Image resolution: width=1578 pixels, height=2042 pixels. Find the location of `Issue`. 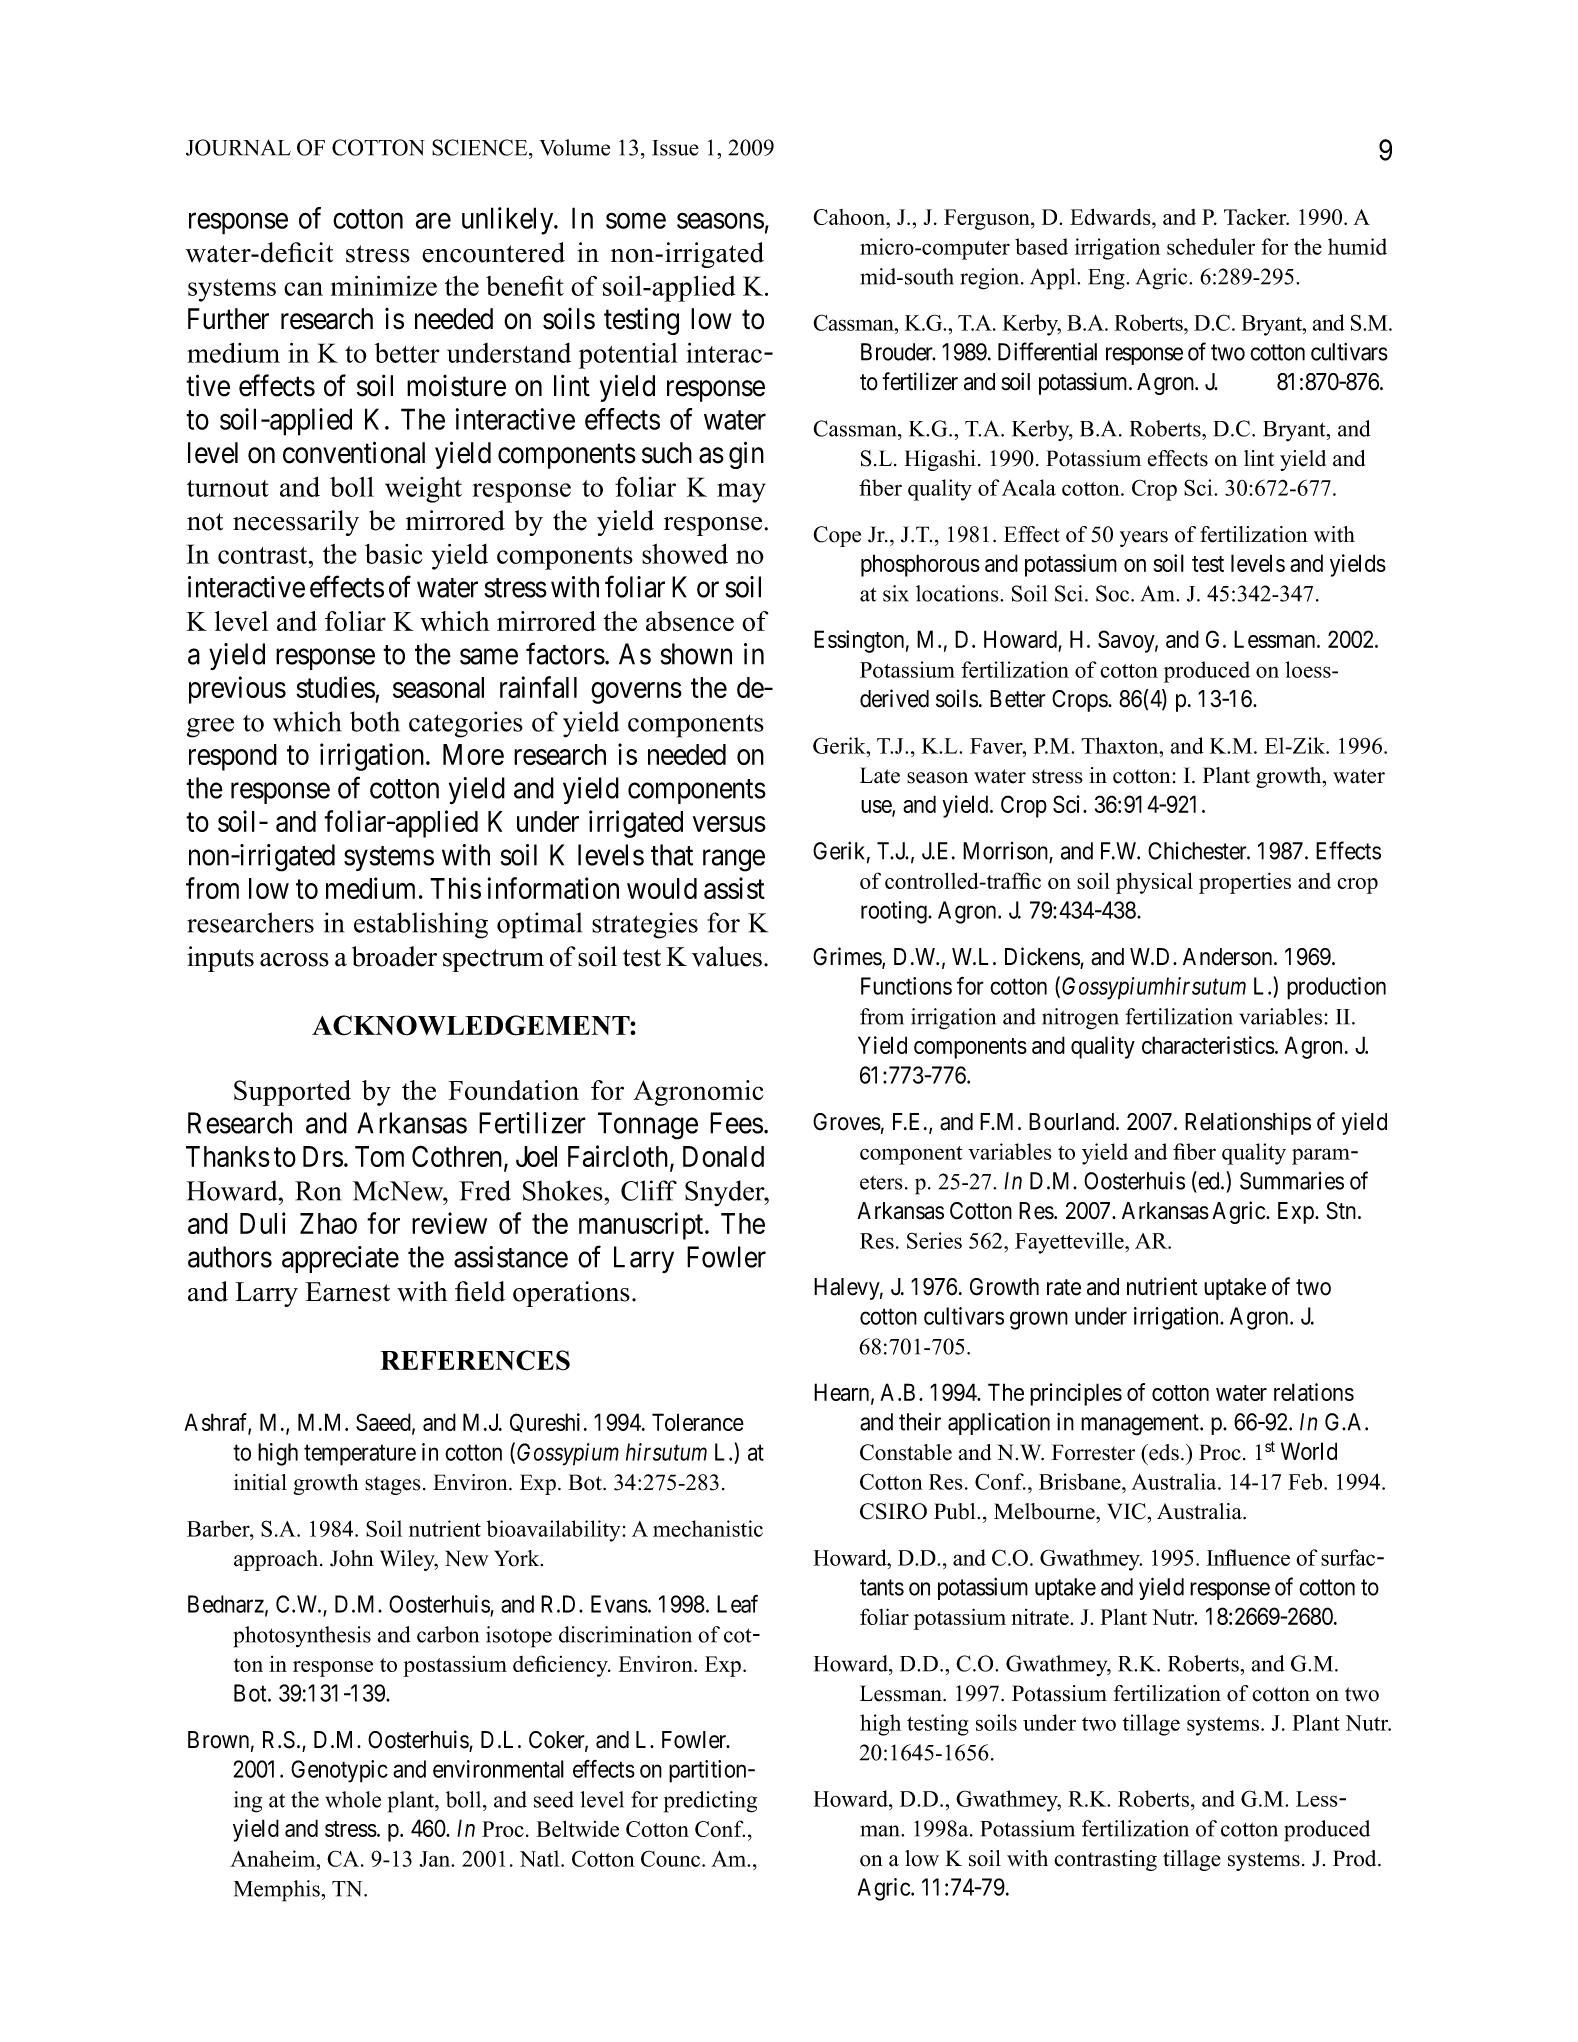

Issue is located at coordinates (675, 148).
